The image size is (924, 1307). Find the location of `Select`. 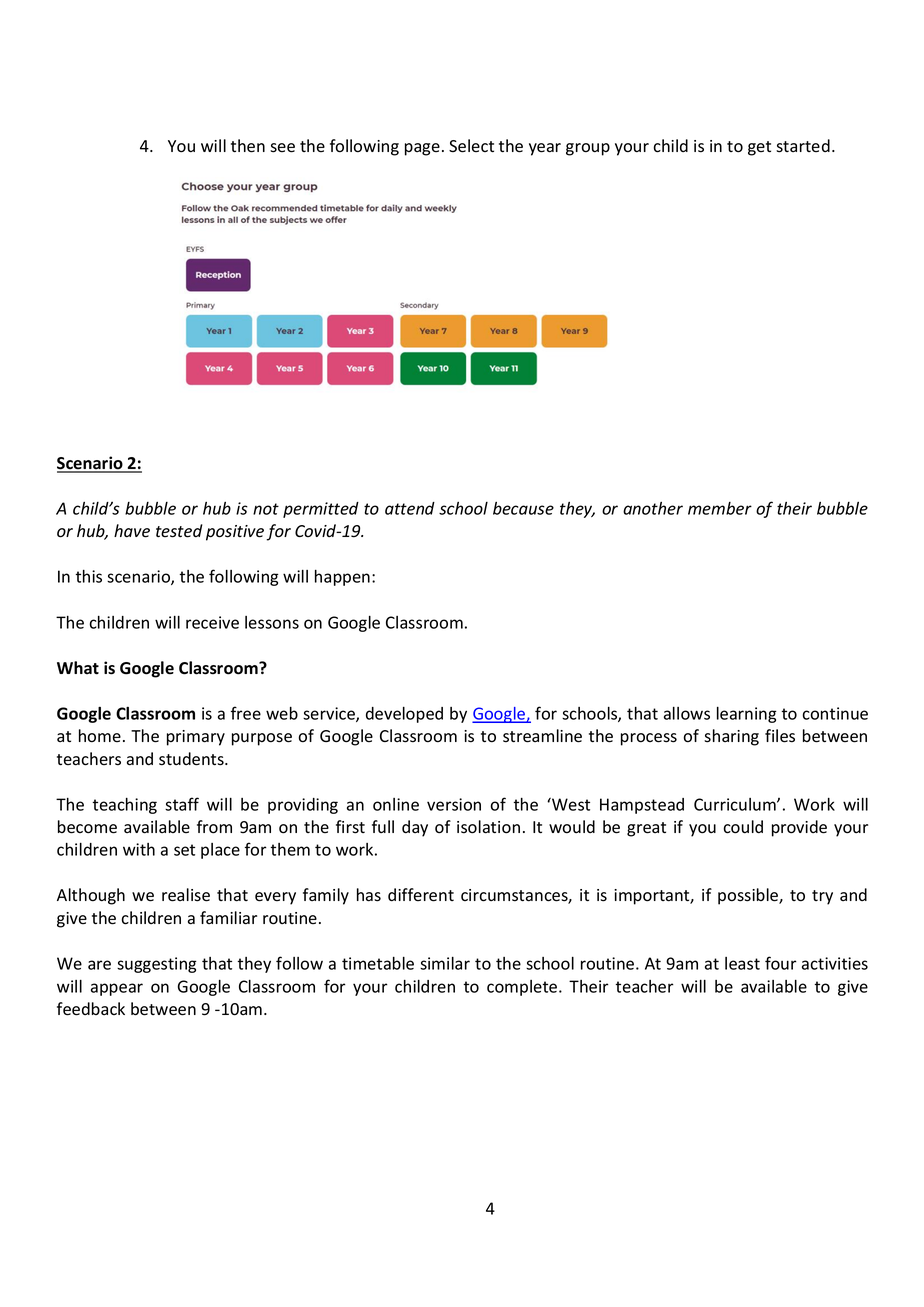

Select is located at coordinates (471, 146).
